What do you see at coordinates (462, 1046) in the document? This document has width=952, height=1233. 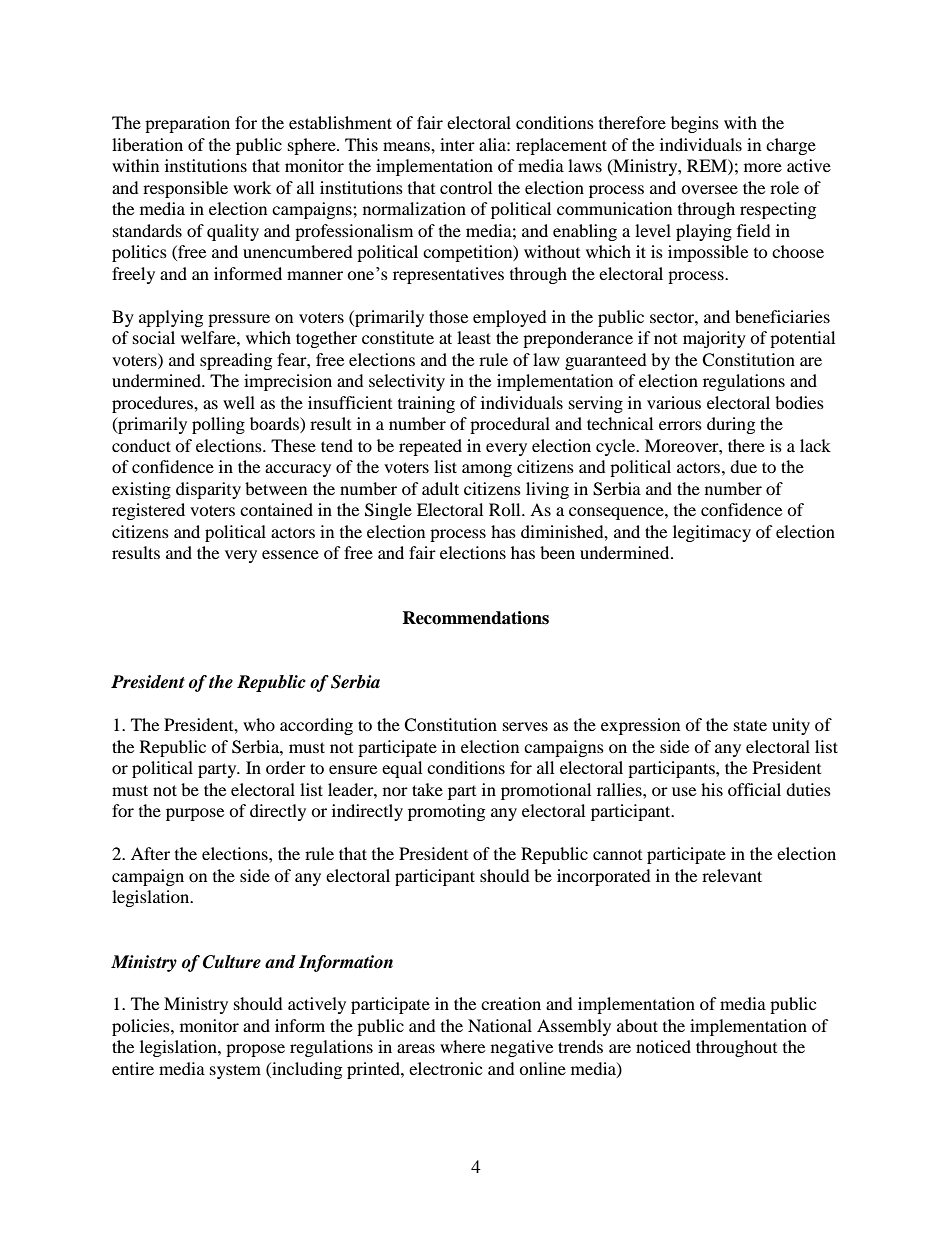 I see `where` at bounding box center [462, 1046].
